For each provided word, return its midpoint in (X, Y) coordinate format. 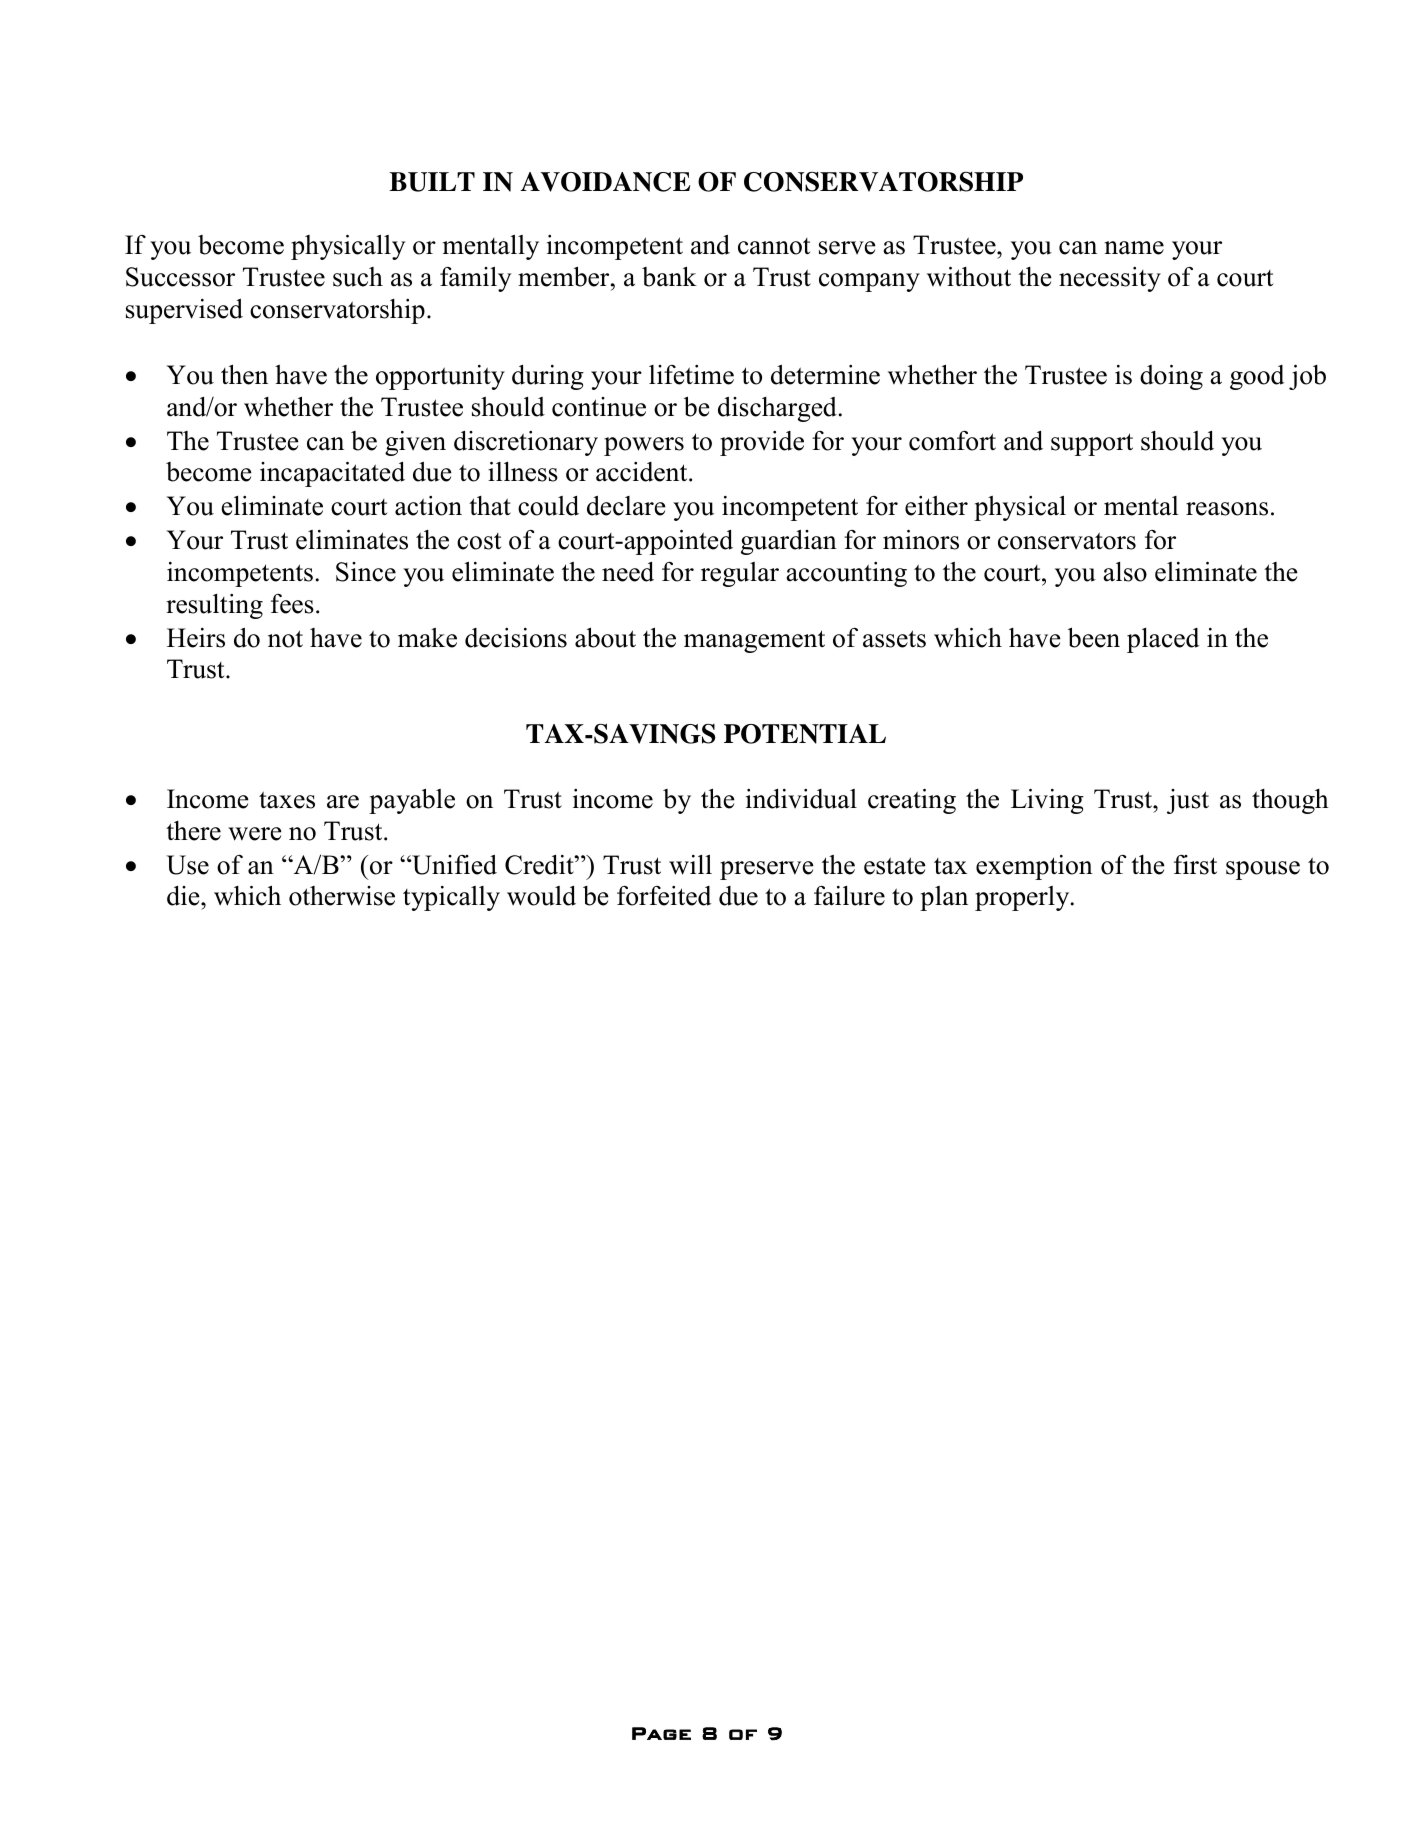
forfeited (664, 896)
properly (1023, 898)
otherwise (342, 896)
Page (661, 1733)
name (1134, 248)
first (1195, 865)
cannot (774, 246)
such (358, 277)
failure (849, 896)
